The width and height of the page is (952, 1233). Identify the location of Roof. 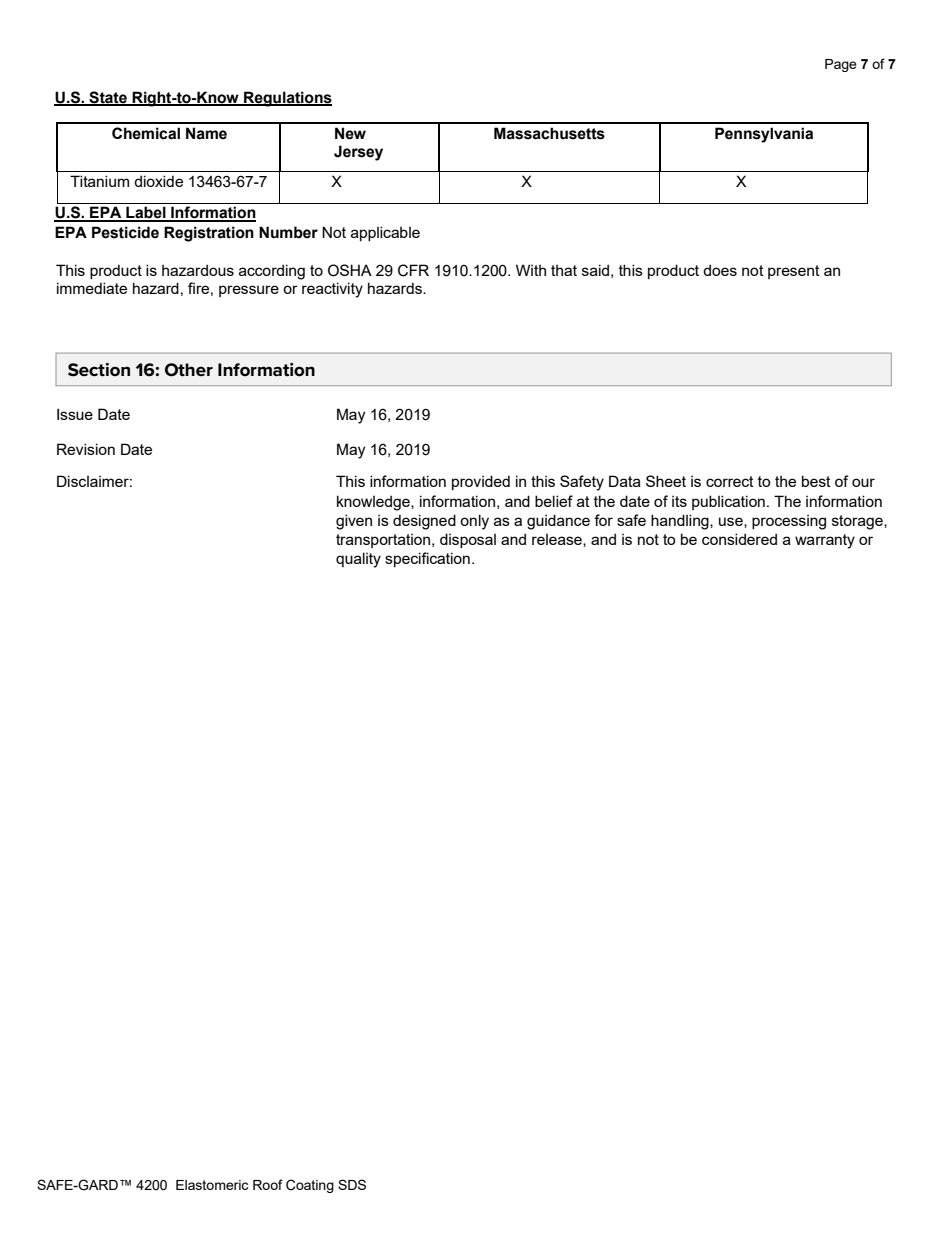
(268, 1184).
